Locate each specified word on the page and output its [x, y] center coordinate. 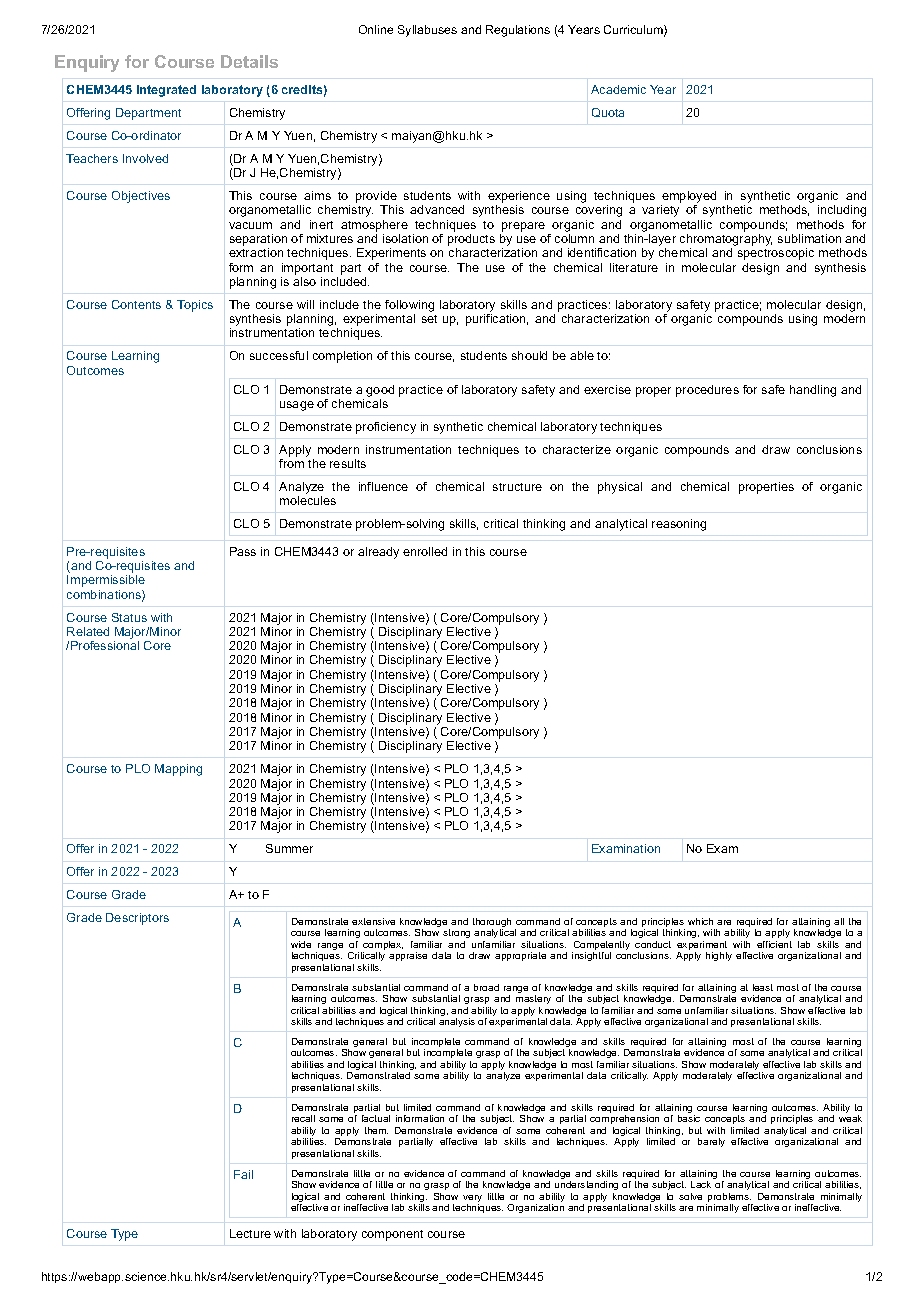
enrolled [425, 551]
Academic [618, 89]
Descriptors [137, 919]
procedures [707, 391]
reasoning [679, 525]
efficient [774, 944]
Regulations [518, 31]
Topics [195, 306]
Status [129, 617]
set [429, 319]
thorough [492, 924]
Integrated [166, 91]
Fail [243, 1174]
